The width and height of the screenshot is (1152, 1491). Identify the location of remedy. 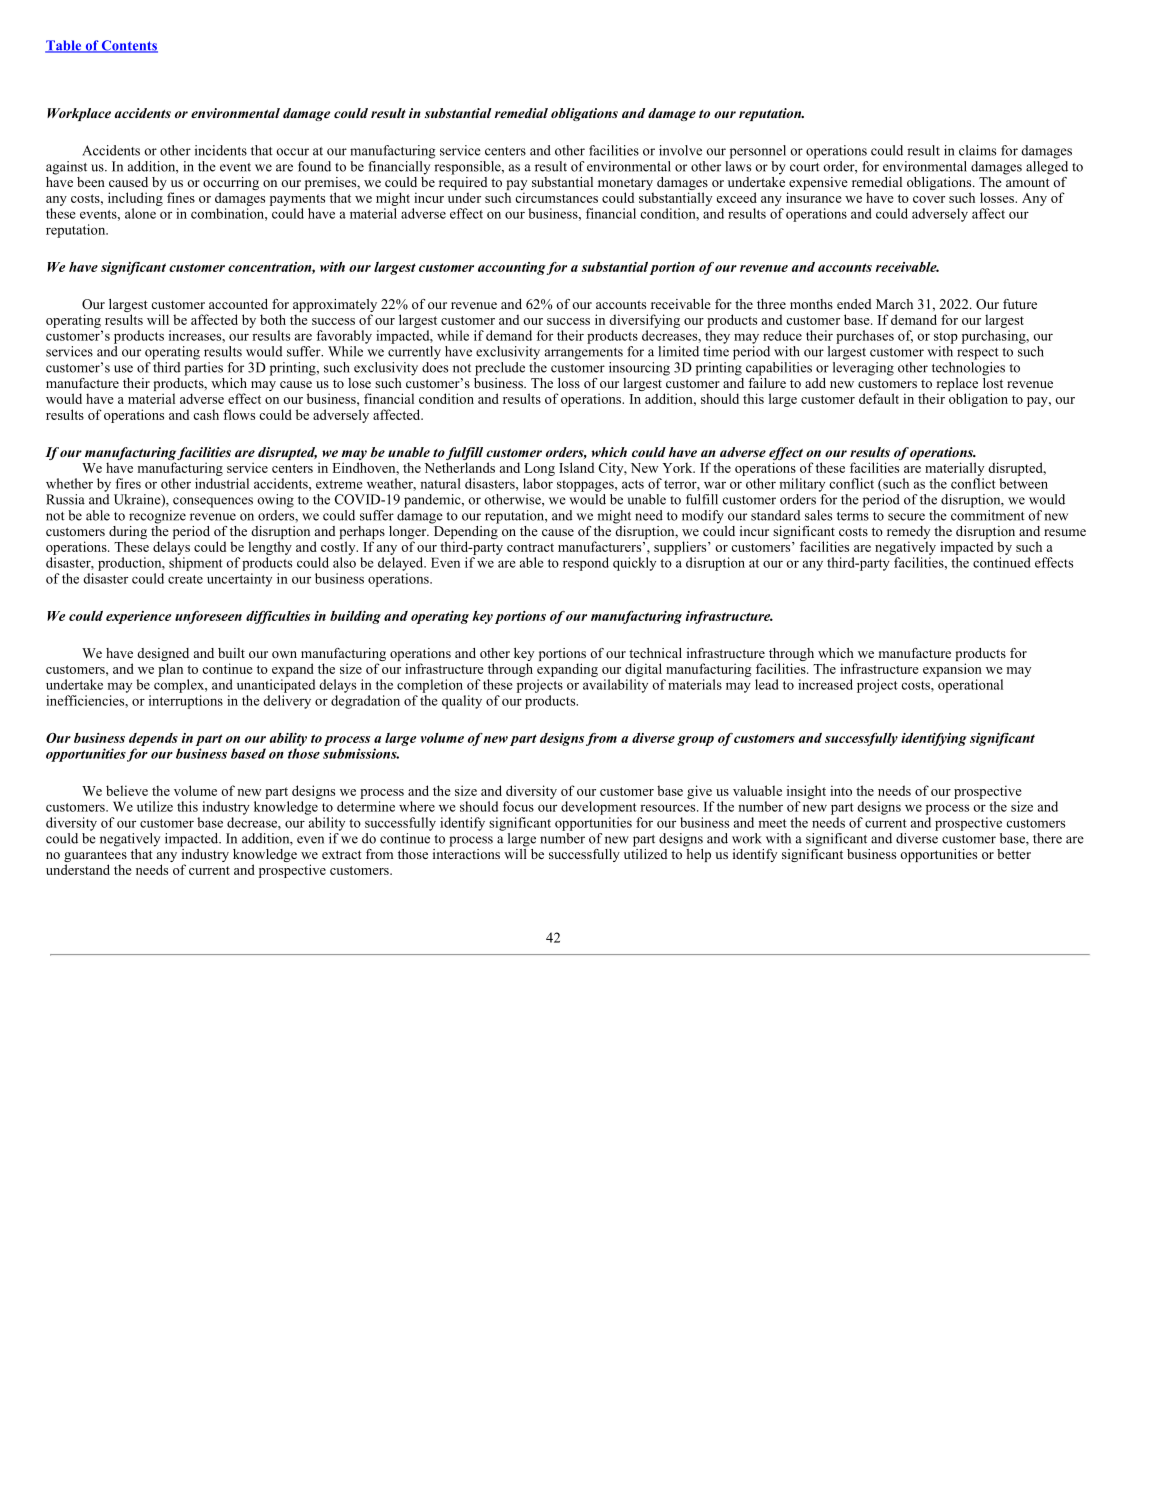
(908, 534).
